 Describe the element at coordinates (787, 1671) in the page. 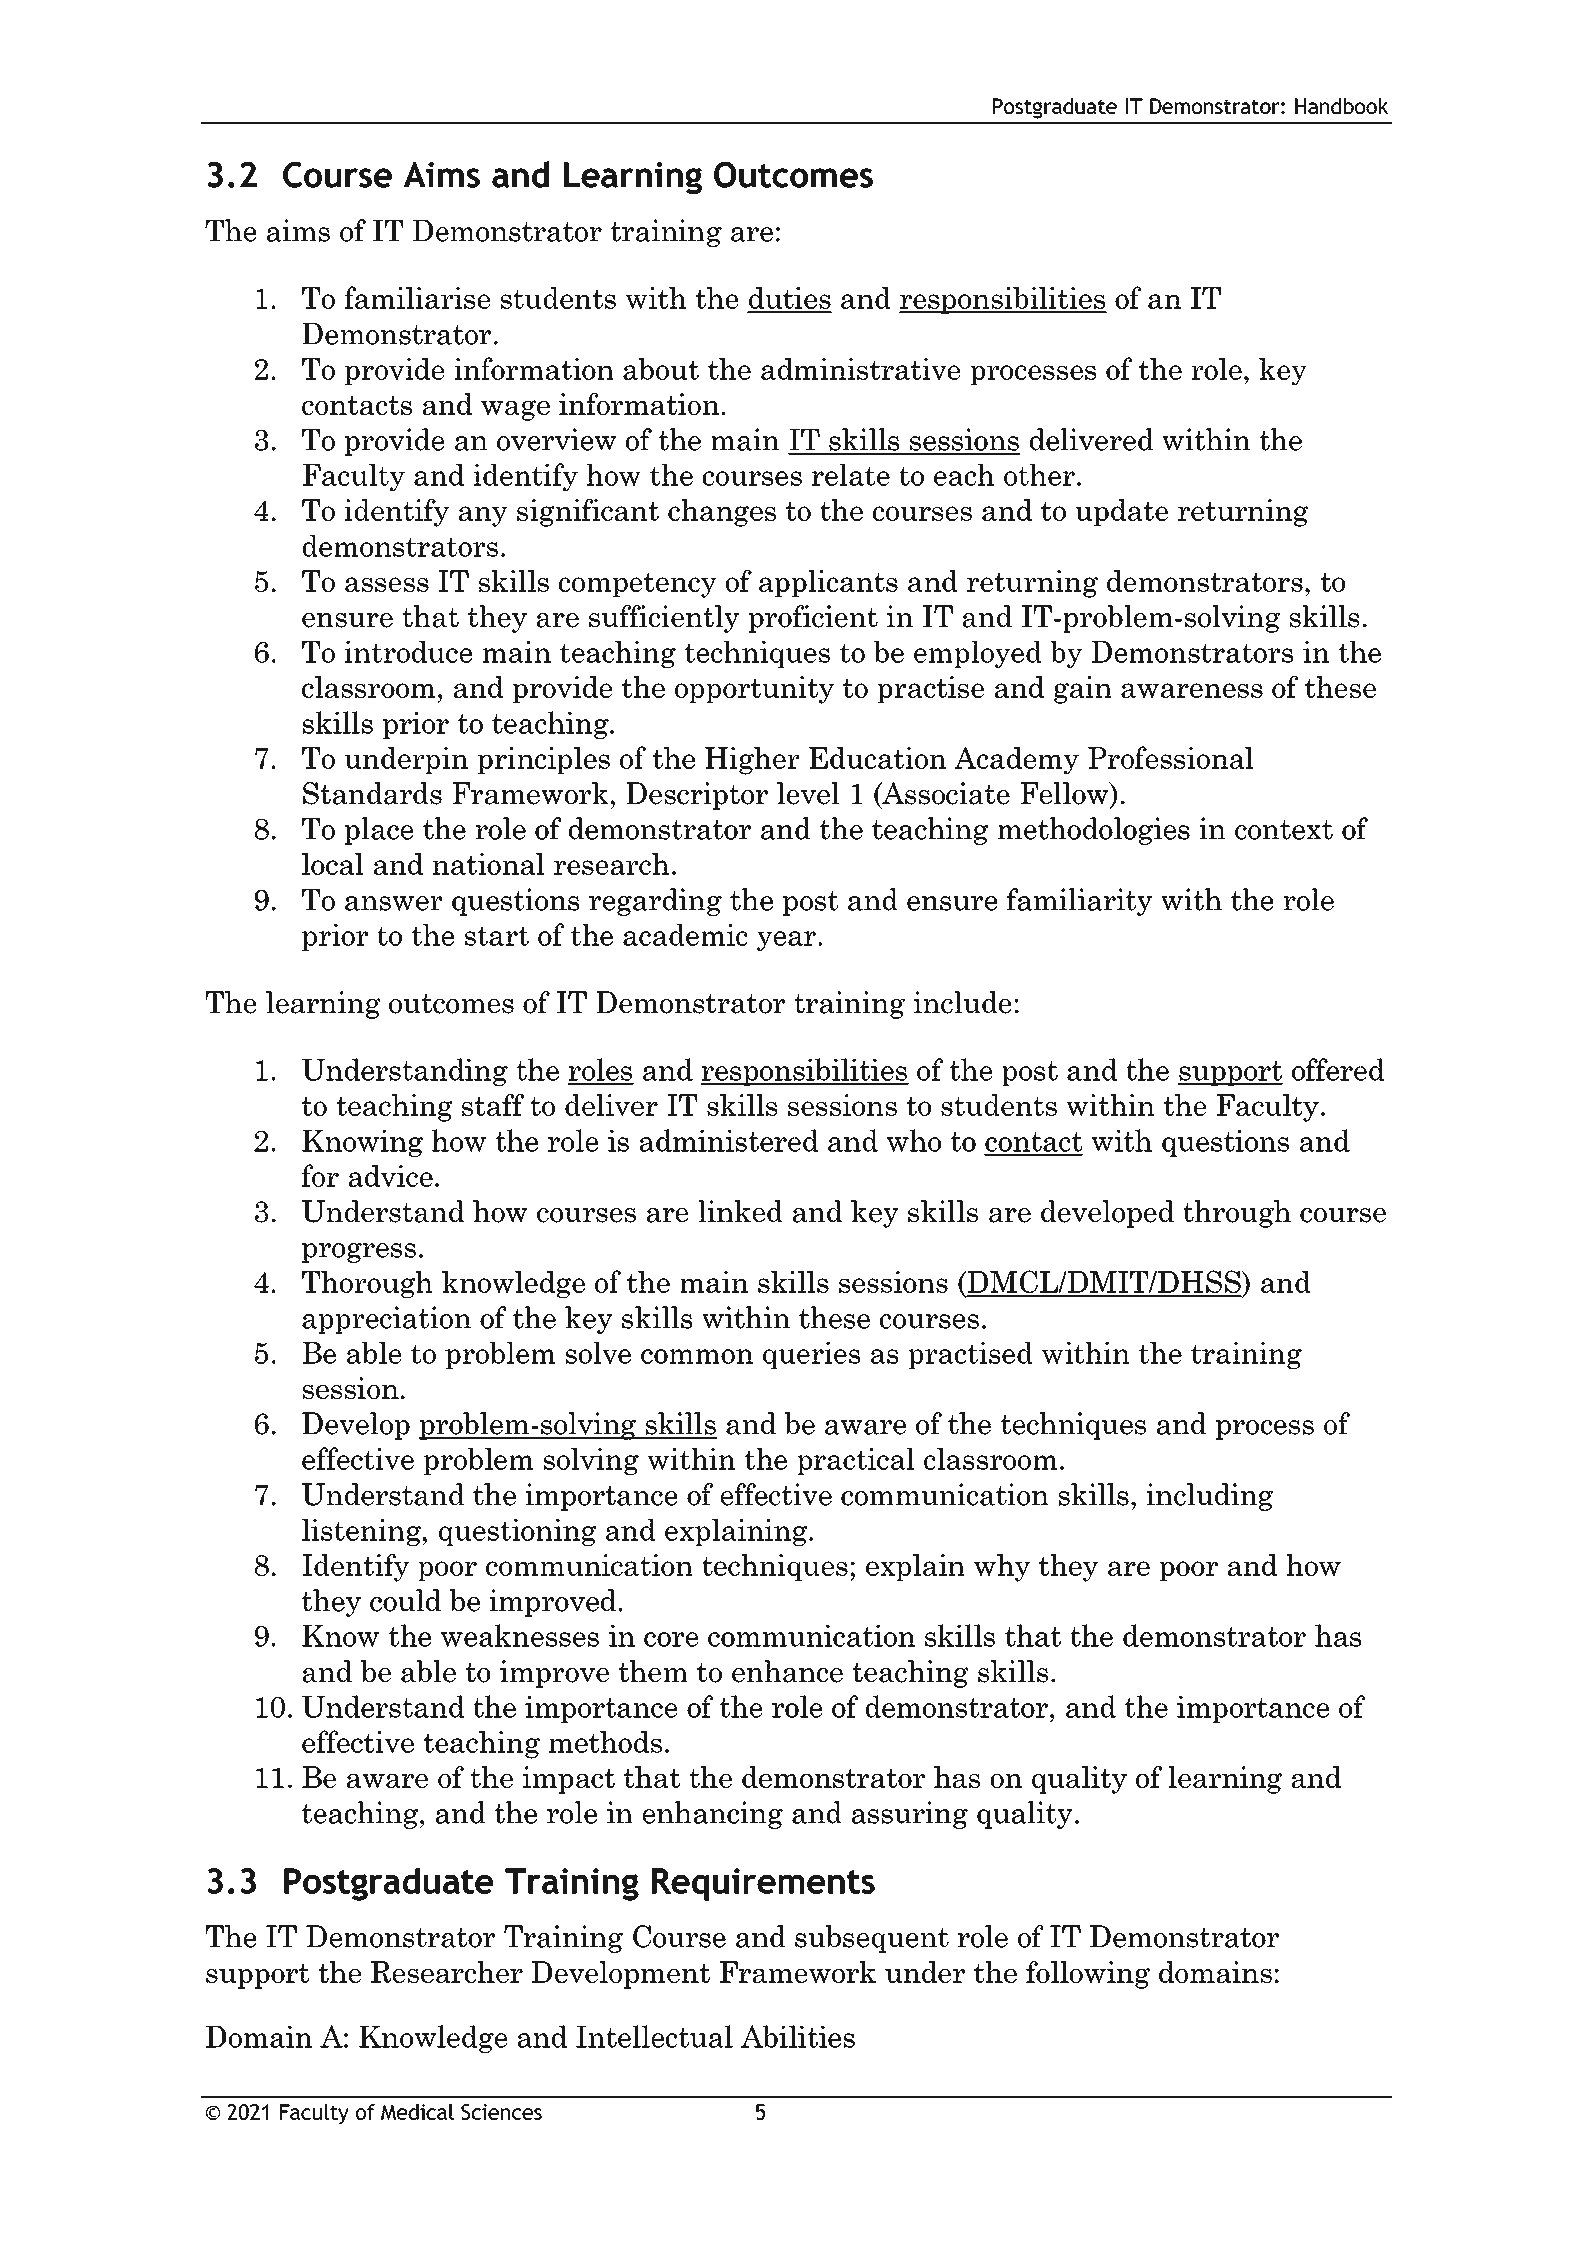

I see `enhance` at that location.
